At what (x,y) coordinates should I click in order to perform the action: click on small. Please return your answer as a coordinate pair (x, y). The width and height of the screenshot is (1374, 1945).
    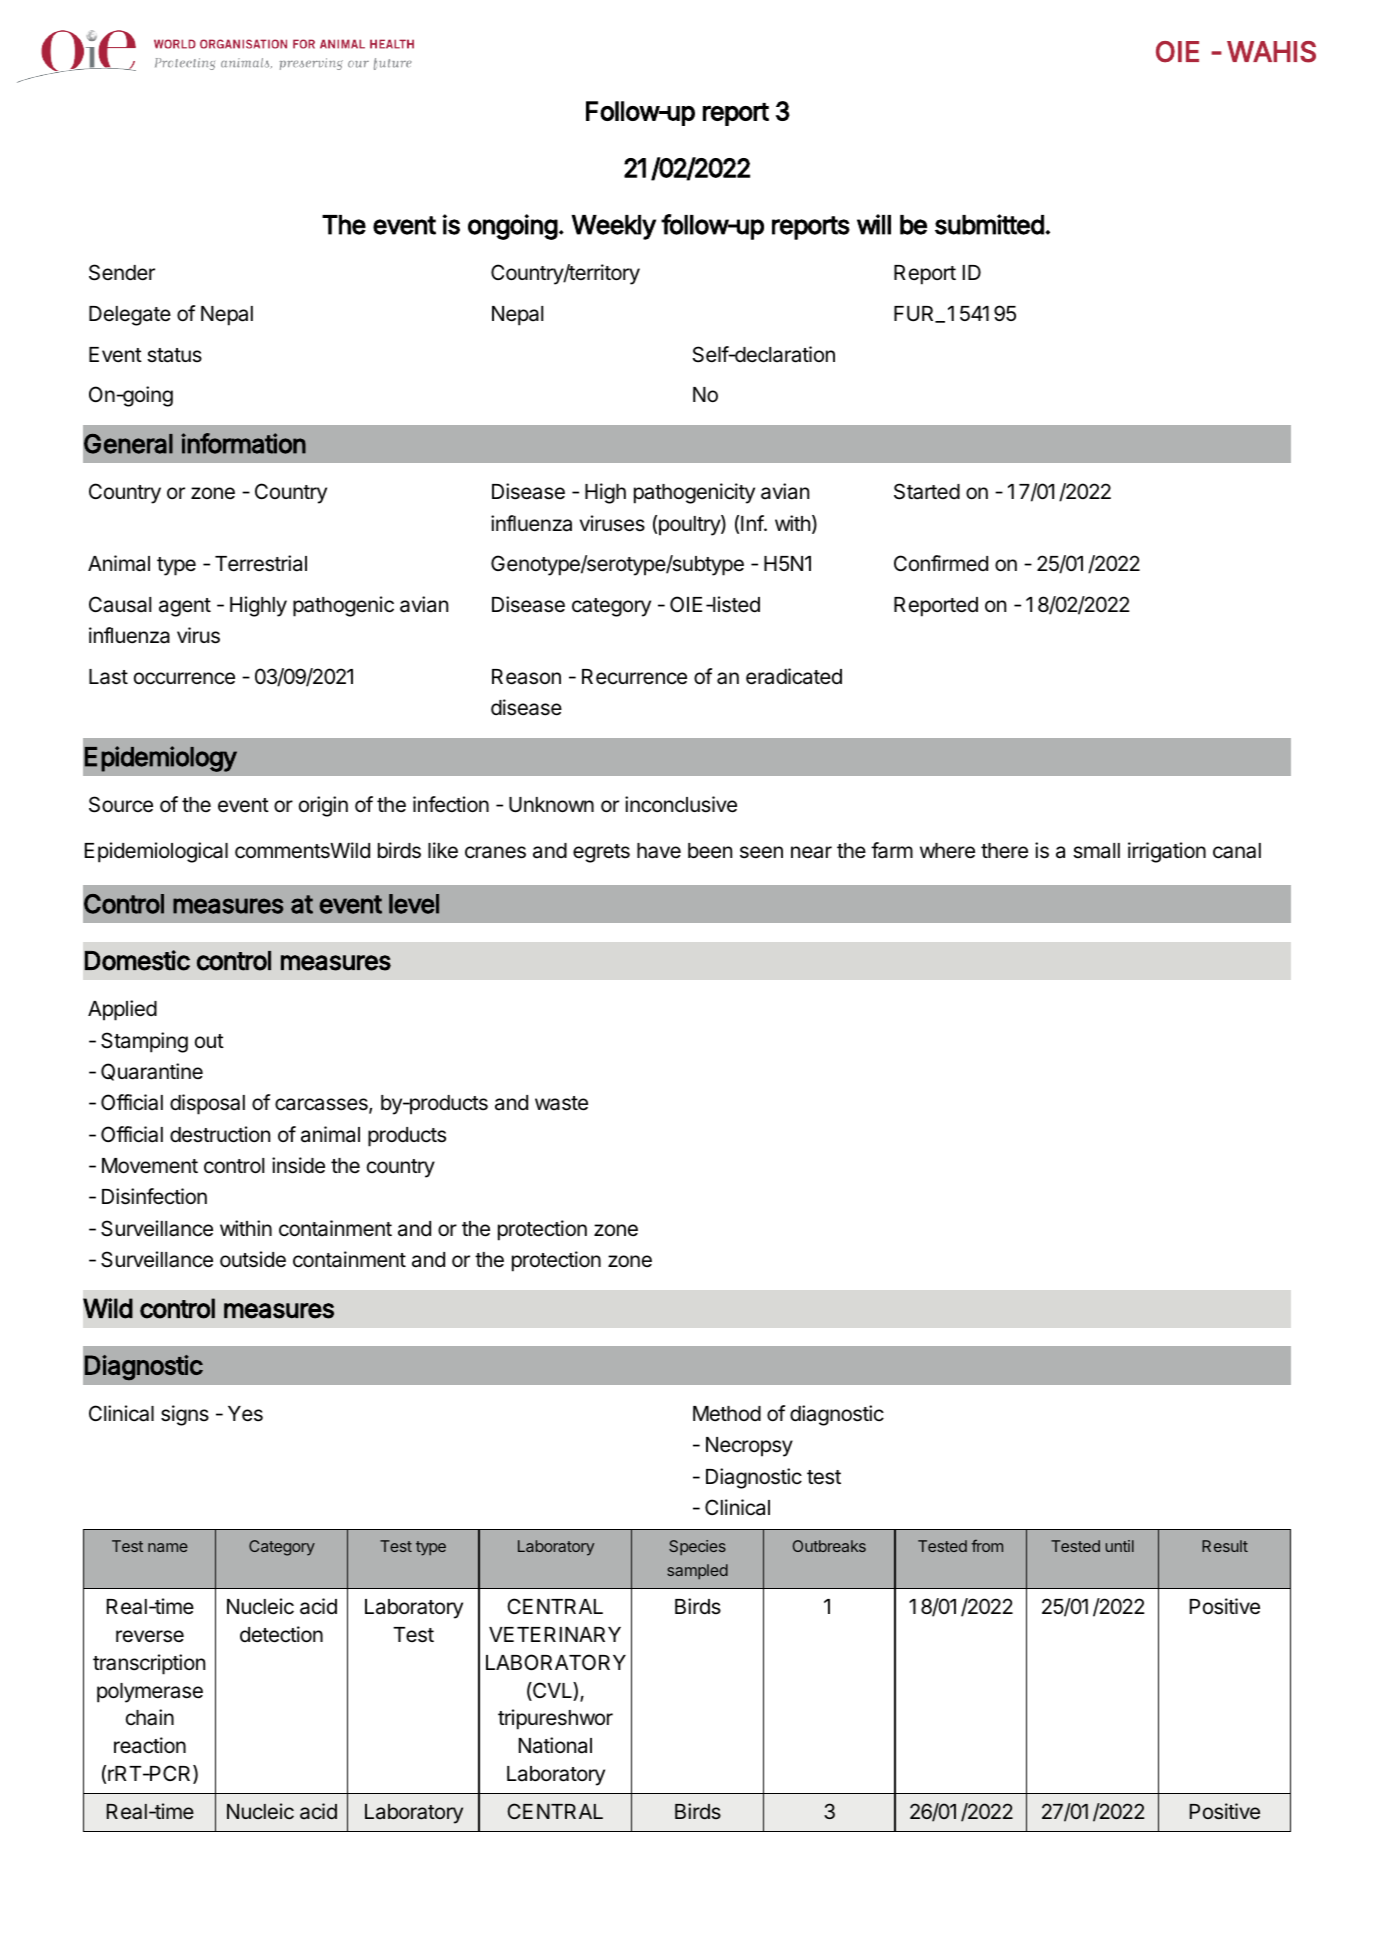
    Looking at the image, I should click on (1096, 851).
